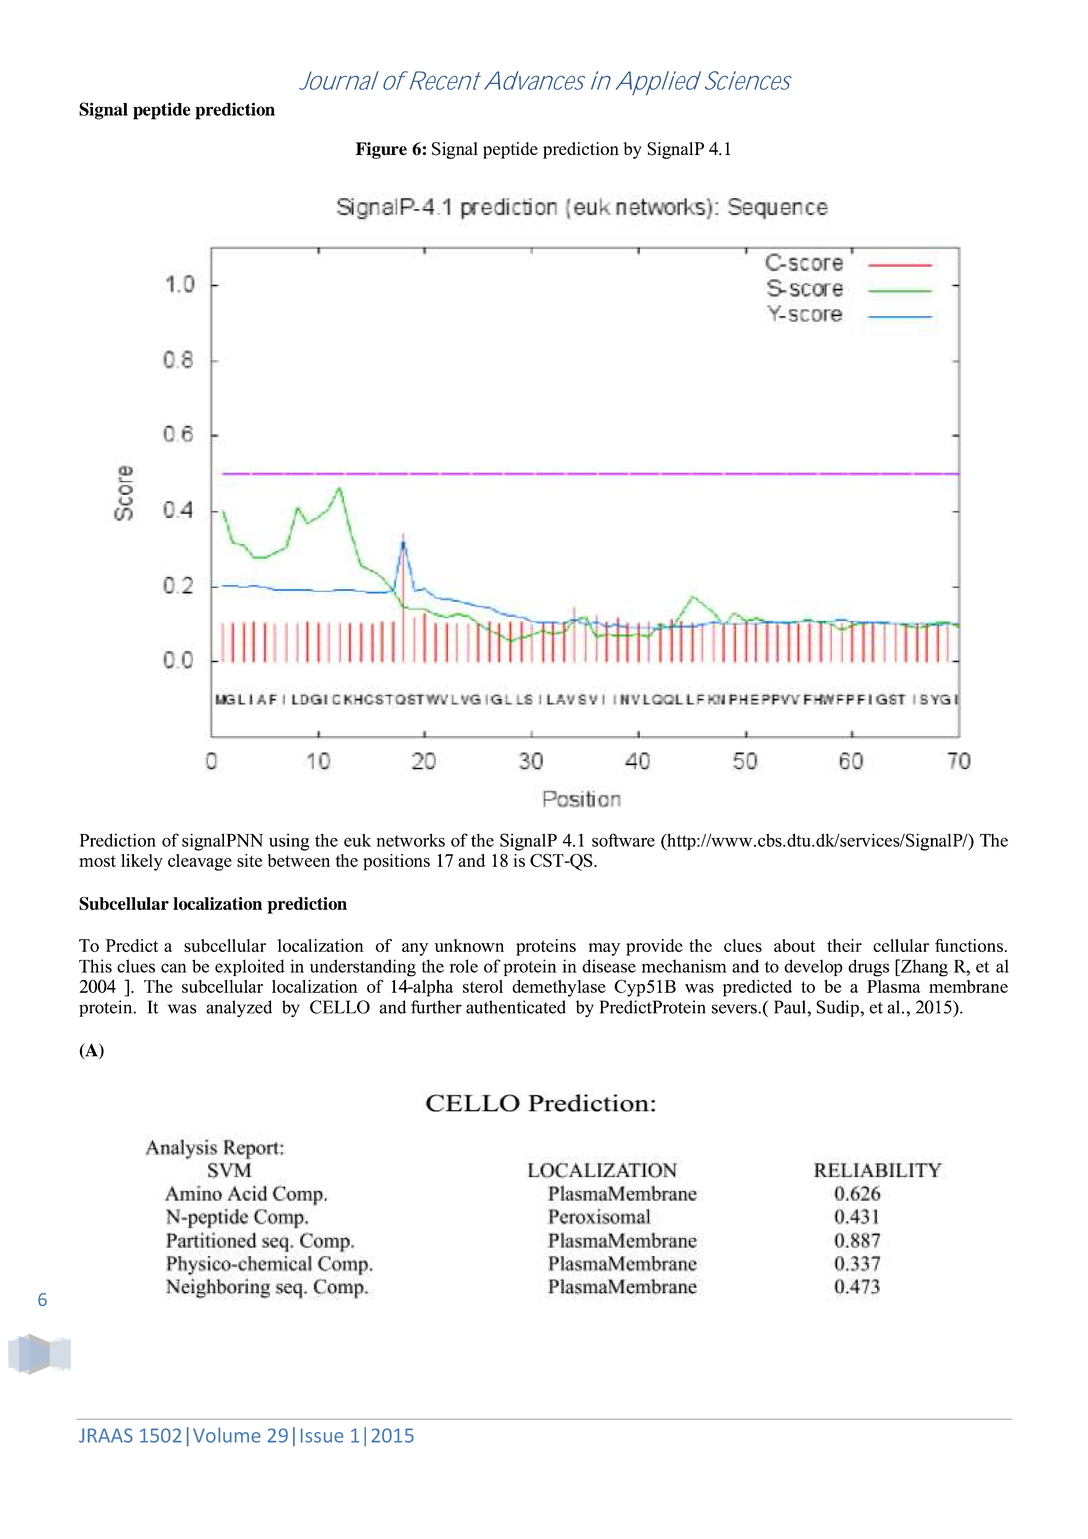 The image size is (1088, 1539). What do you see at coordinates (396, 862) in the screenshot?
I see `positions` at bounding box center [396, 862].
